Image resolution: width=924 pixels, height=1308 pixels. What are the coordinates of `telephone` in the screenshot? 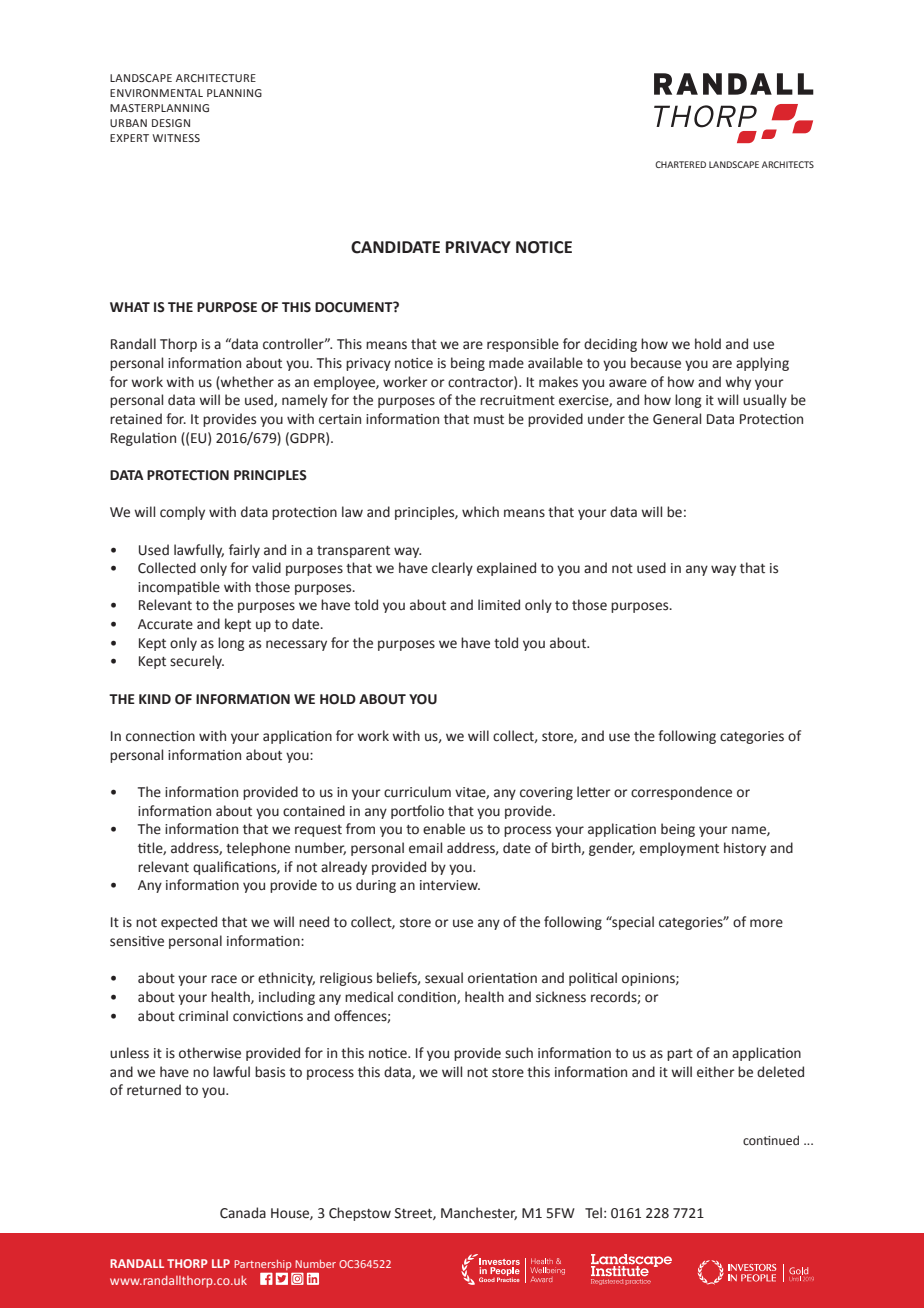 It's located at (258, 849).
